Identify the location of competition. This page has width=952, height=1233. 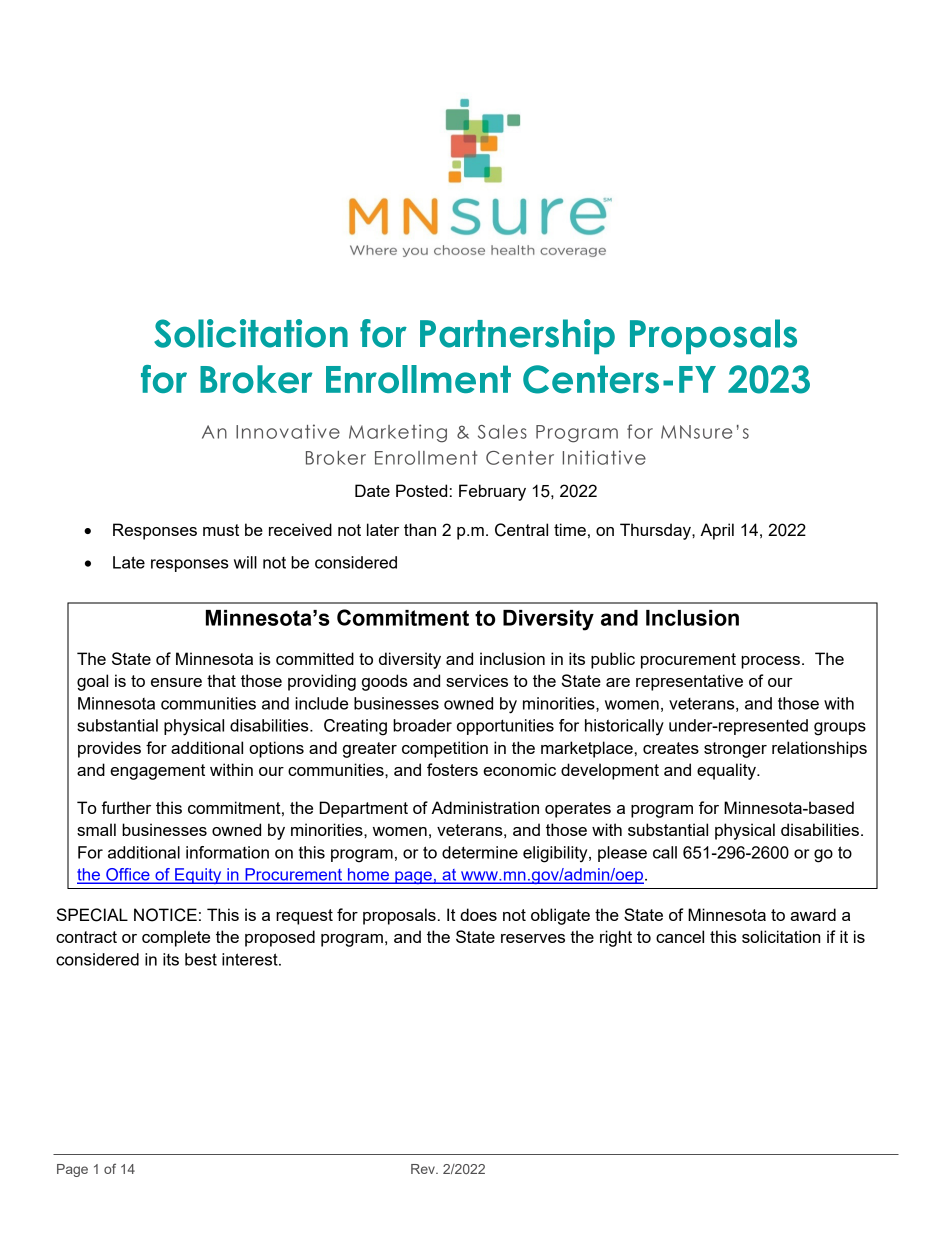
(445, 749).
